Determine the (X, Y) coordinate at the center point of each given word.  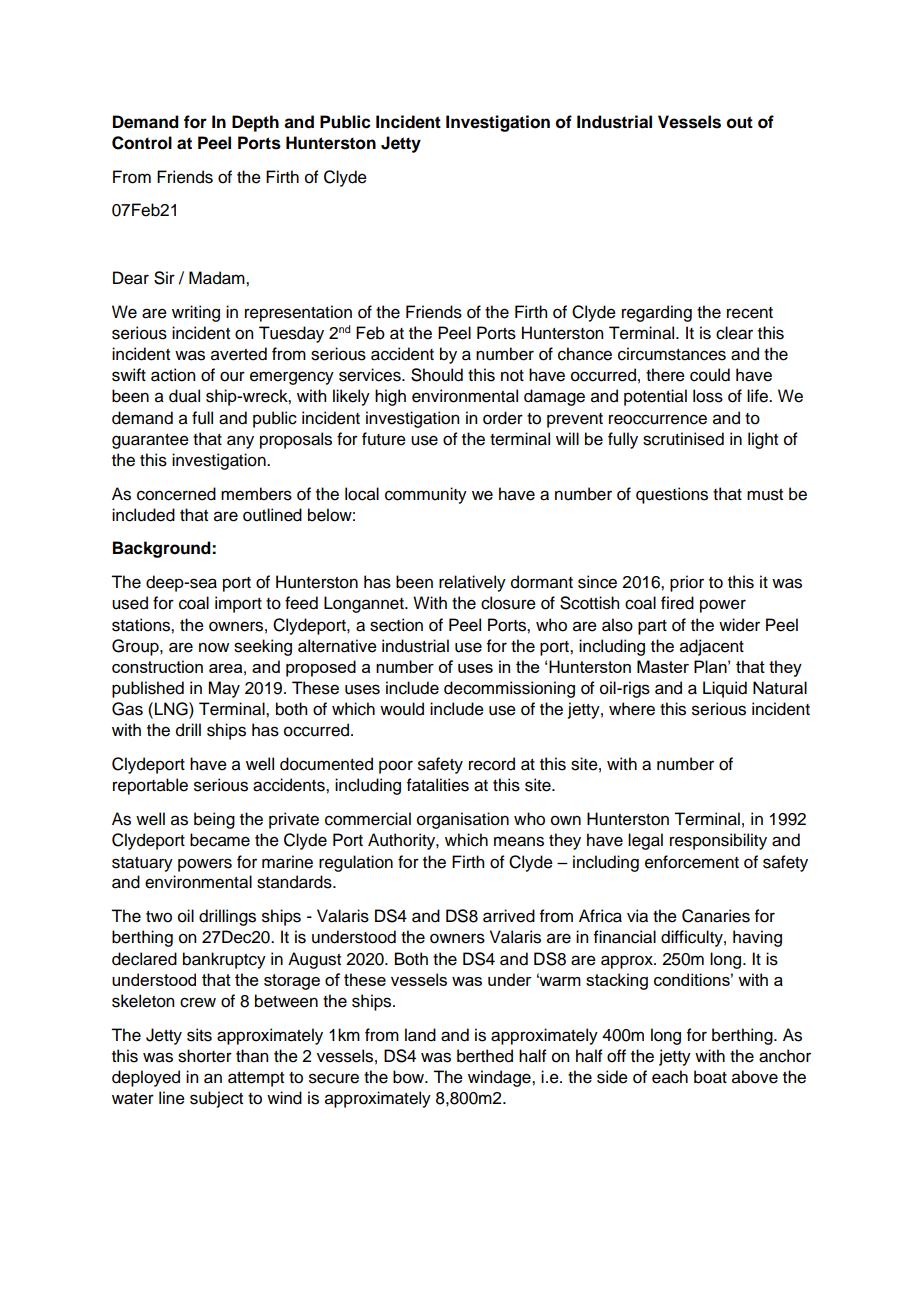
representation (298, 313)
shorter (205, 1056)
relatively (472, 583)
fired (677, 603)
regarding (657, 313)
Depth (255, 123)
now (214, 647)
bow (410, 1077)
